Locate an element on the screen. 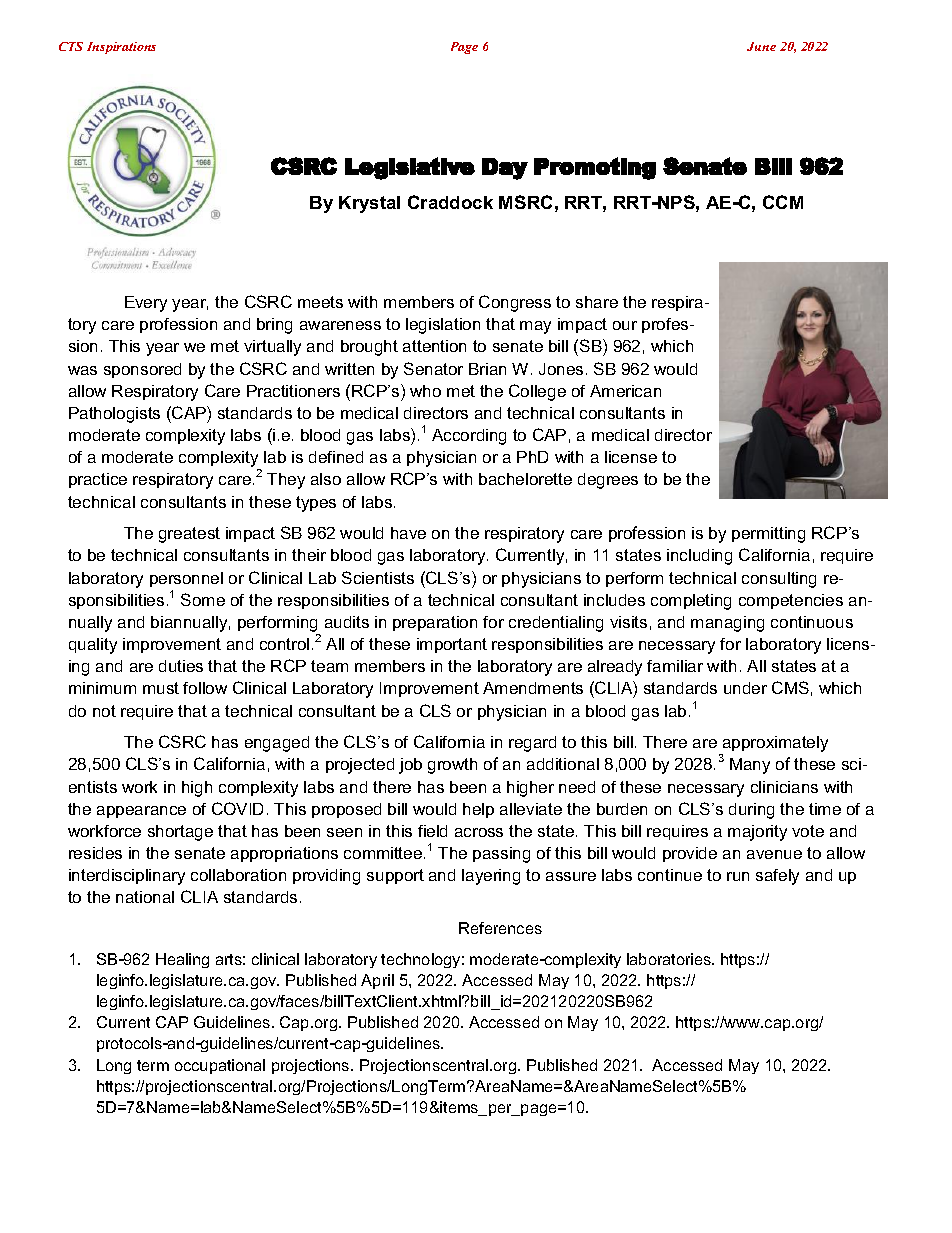  occupational is located at coordinates (220, 1066).
